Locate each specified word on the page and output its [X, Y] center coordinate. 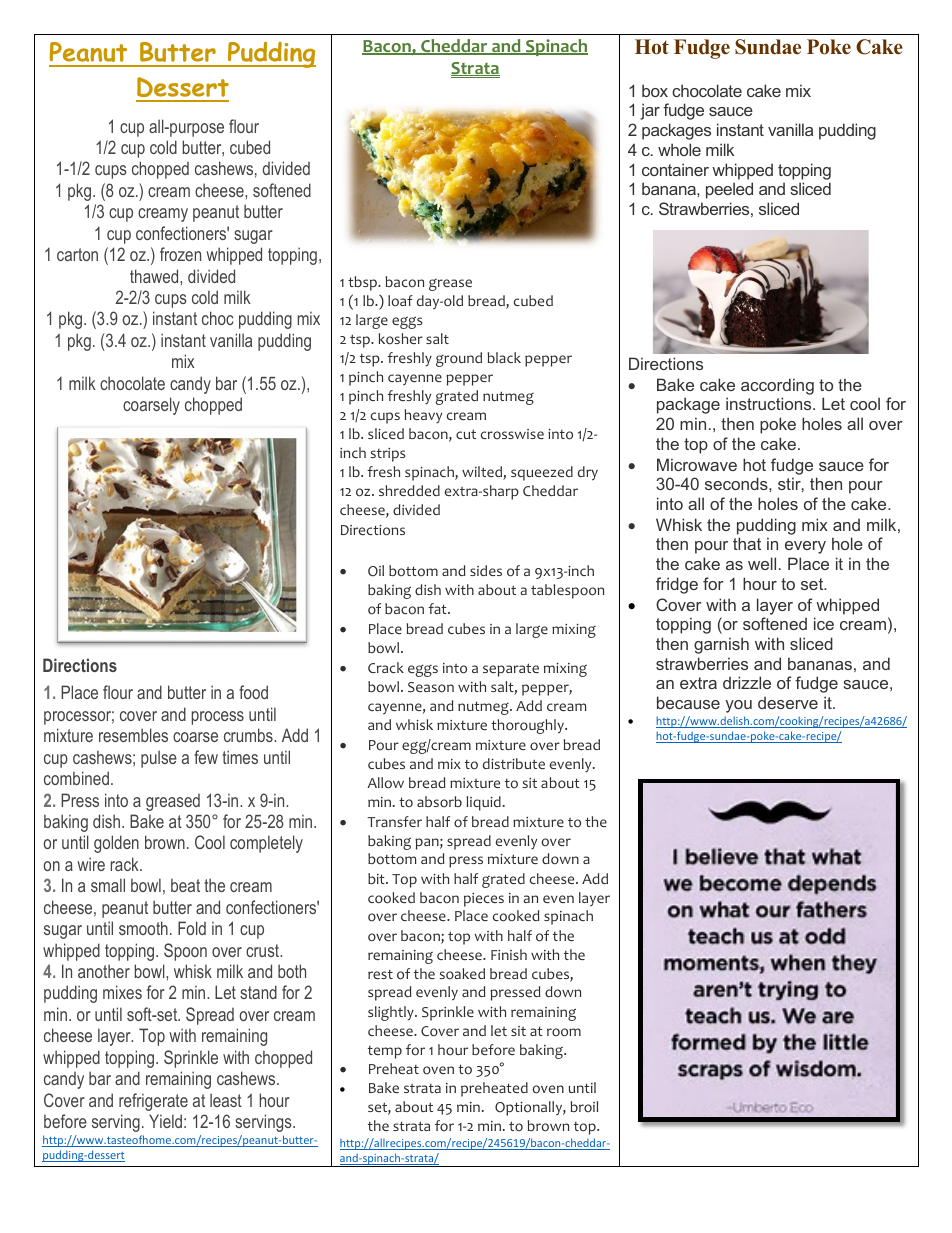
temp [385, 1052]
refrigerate [153, 1102]
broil [584, 1107]
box [655, 90]
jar [650, 111]
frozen [180, 254]
